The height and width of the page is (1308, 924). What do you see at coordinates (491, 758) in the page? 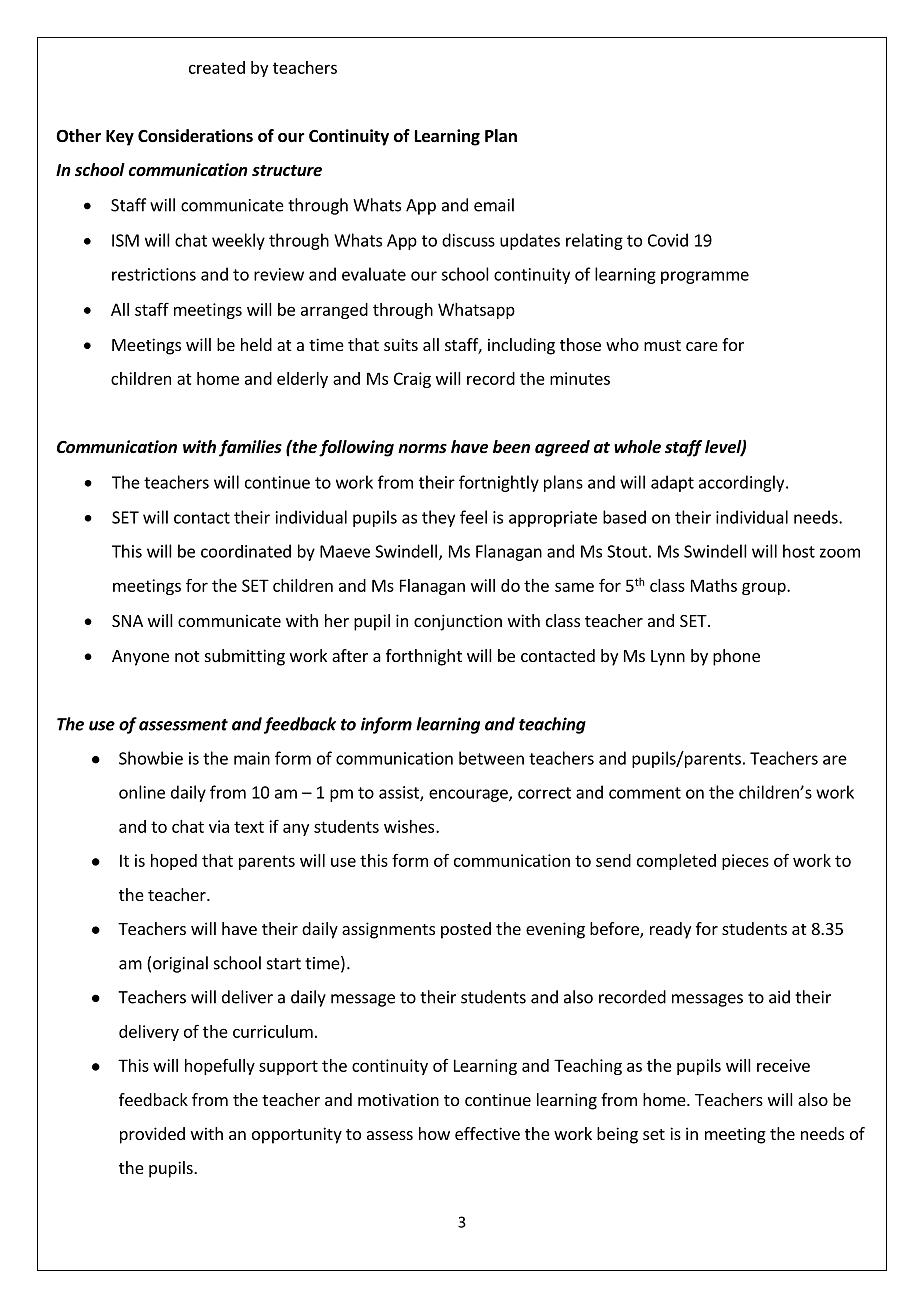
I see `between` at bounding box center [491, 758].
